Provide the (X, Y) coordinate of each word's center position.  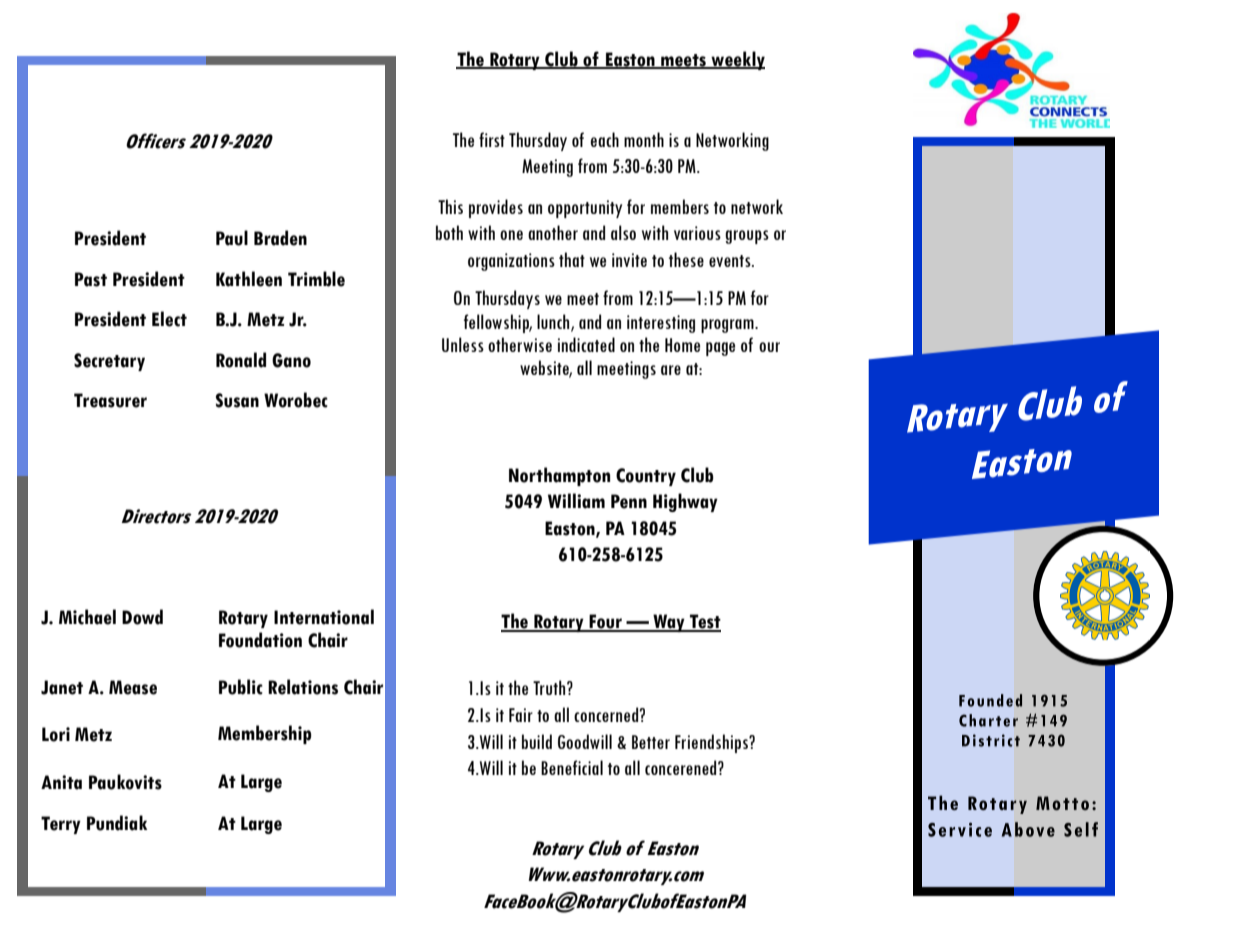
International (324, 617)
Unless (463, 344)
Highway (685, 502)
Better (651, 742)
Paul (232, 238)
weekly (737, 60)
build (537, 741)
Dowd (142, 617)
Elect (169, 319)
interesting (661, 324)
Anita (61, 782)
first (492, 139)
